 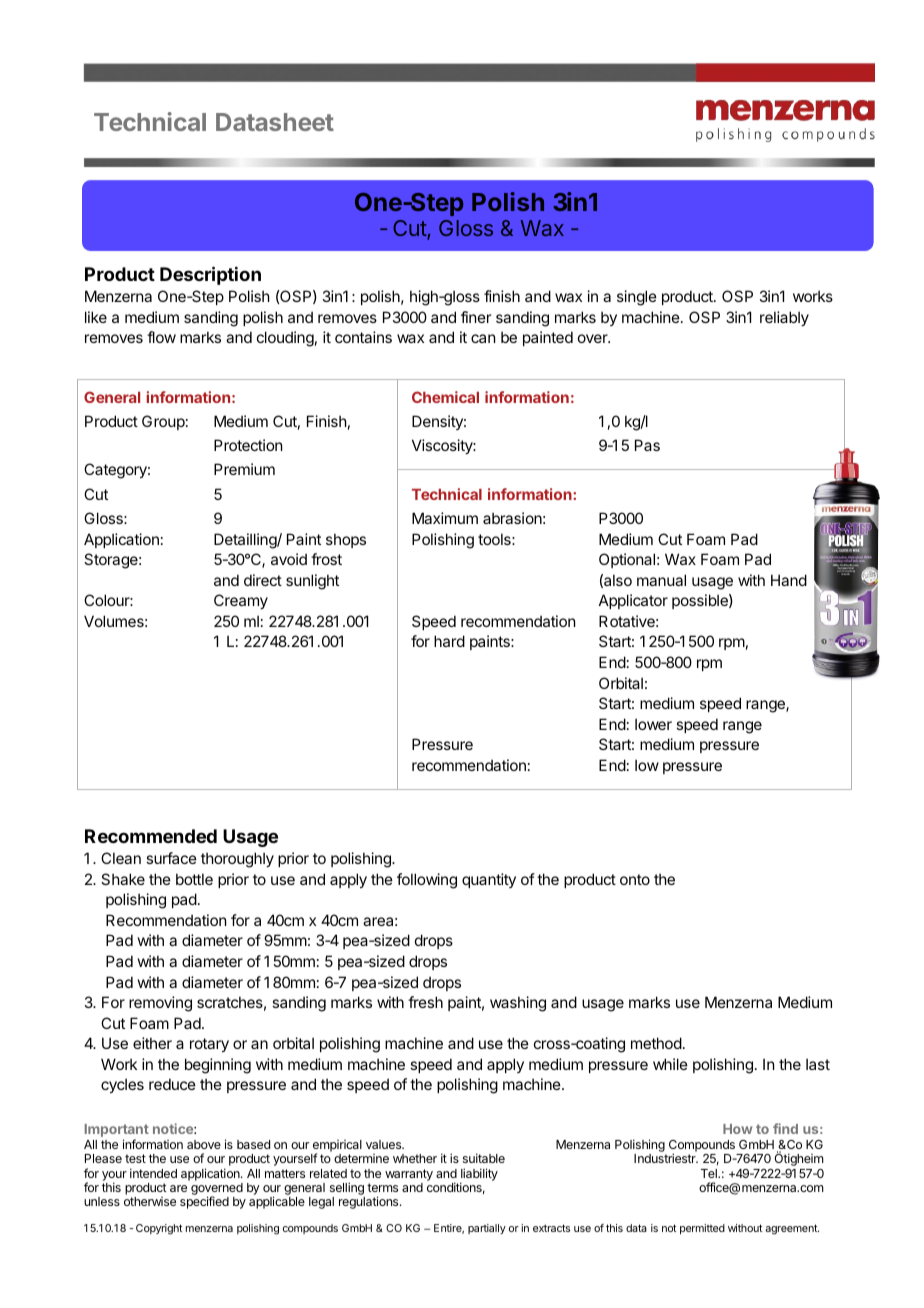 What do you see at coordinates (476, 317) in the screenshot?
I see `finer` at bounding box center [476, 317].
